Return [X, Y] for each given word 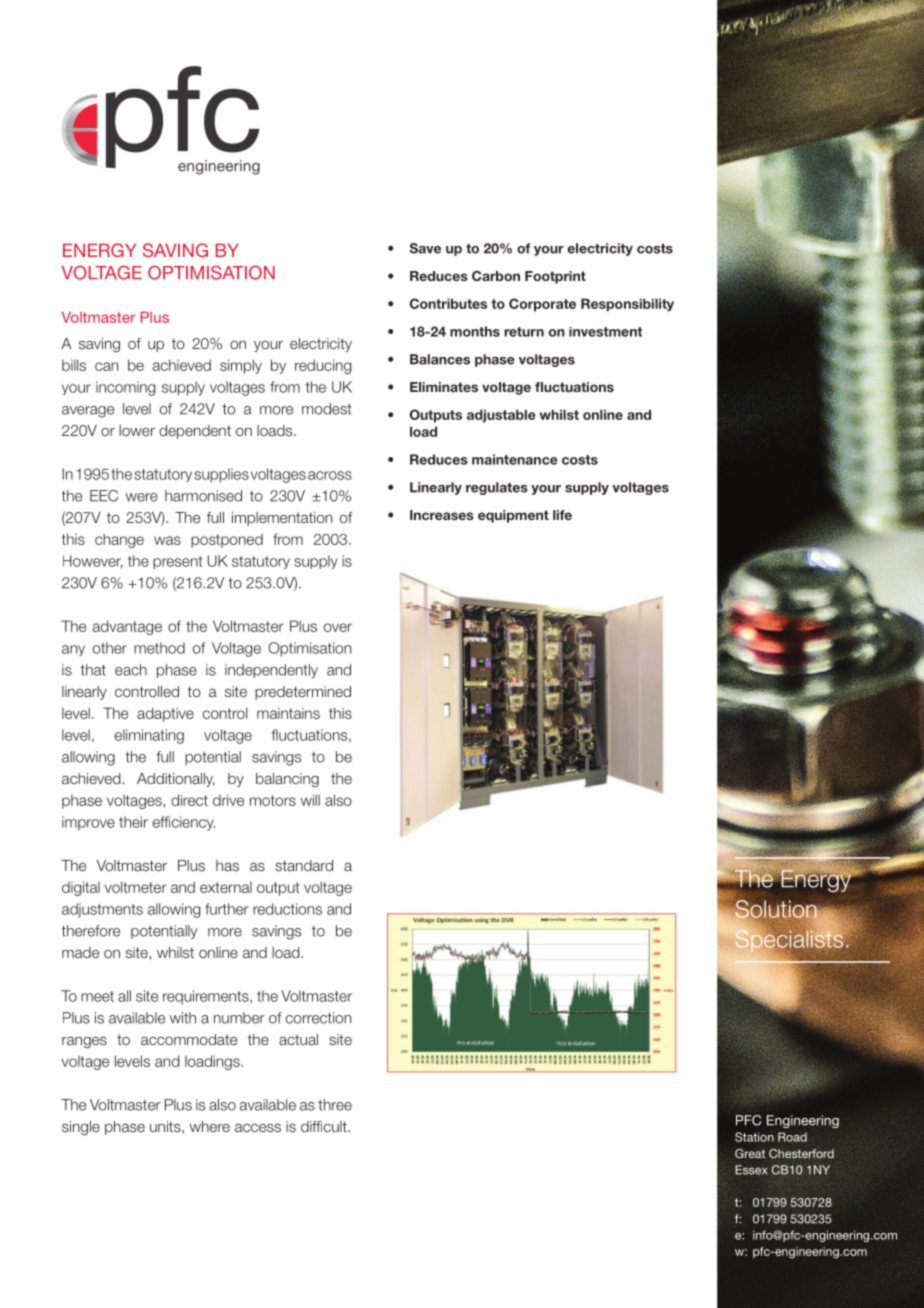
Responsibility [627, 305]
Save [425, 248]
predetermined [303, 693]
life [562, 515]
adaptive [165, 714]
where [210, 1126]
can [106, 366]
